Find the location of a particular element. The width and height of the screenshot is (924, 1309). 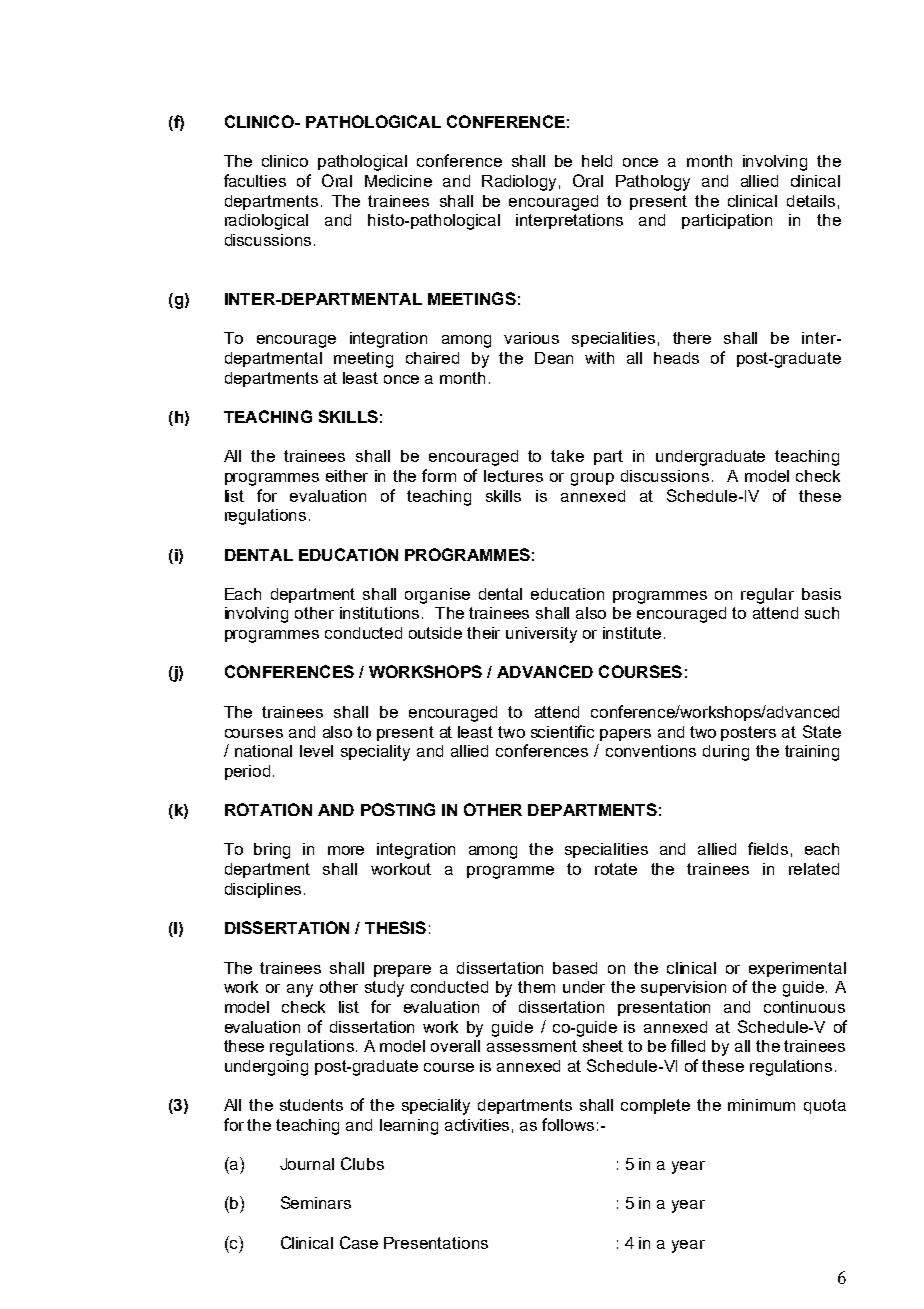

heads is located at coordinates (676, 358).
